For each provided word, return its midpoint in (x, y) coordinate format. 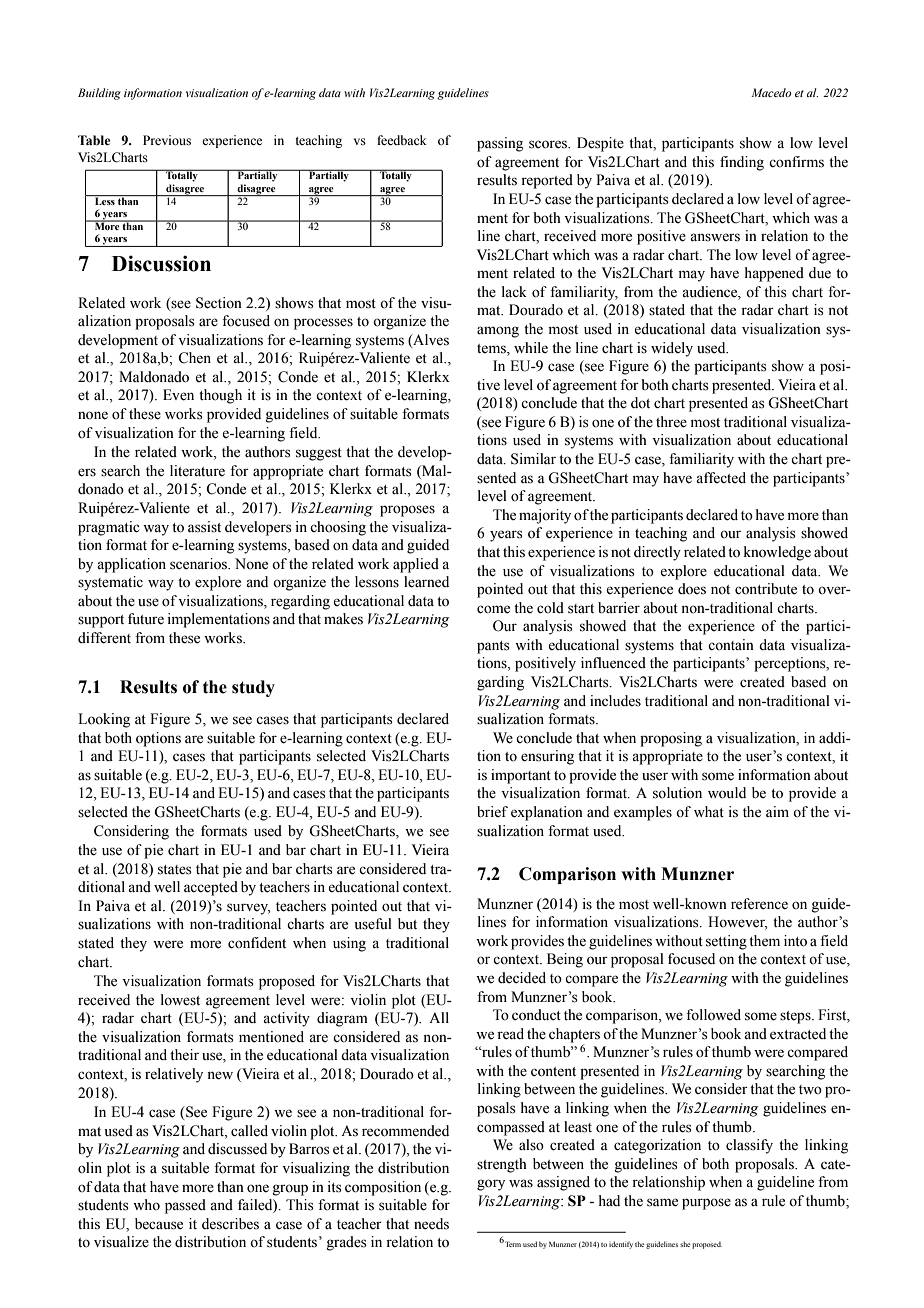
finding (742, 163)
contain (731, 645)
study (253, 688)
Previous (167, 140)
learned (426, 582)
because (159, 1224)
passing (500, 144)
